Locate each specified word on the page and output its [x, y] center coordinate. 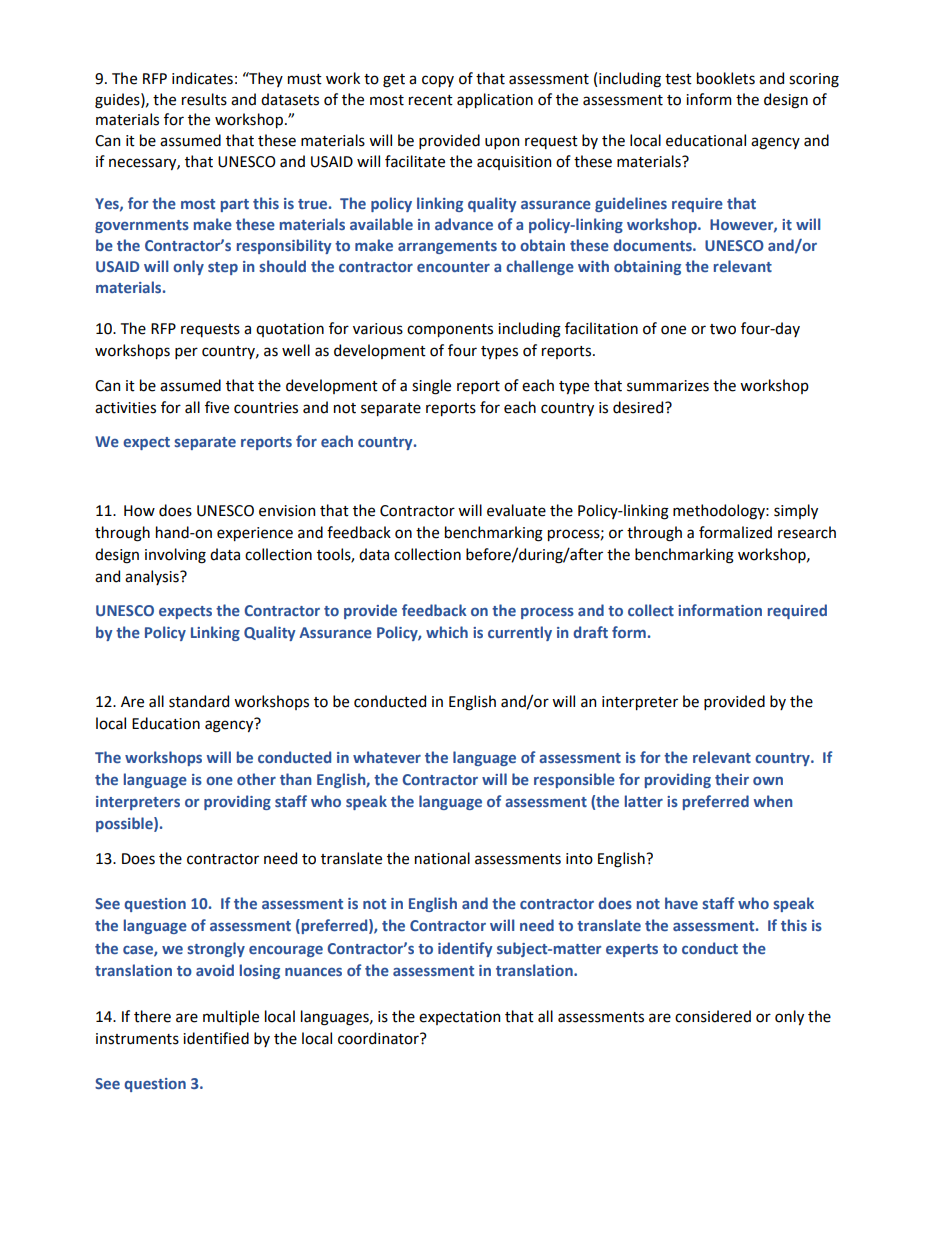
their [732, 779]
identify [465, 949]
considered [713, 1016]
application [495, 100]
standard [199, 701]
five [217, 407]
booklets [726, 78]
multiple [231, 1017]
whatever [387, 757]
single [431, 387]
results [204, 99]
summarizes [668, 386]
